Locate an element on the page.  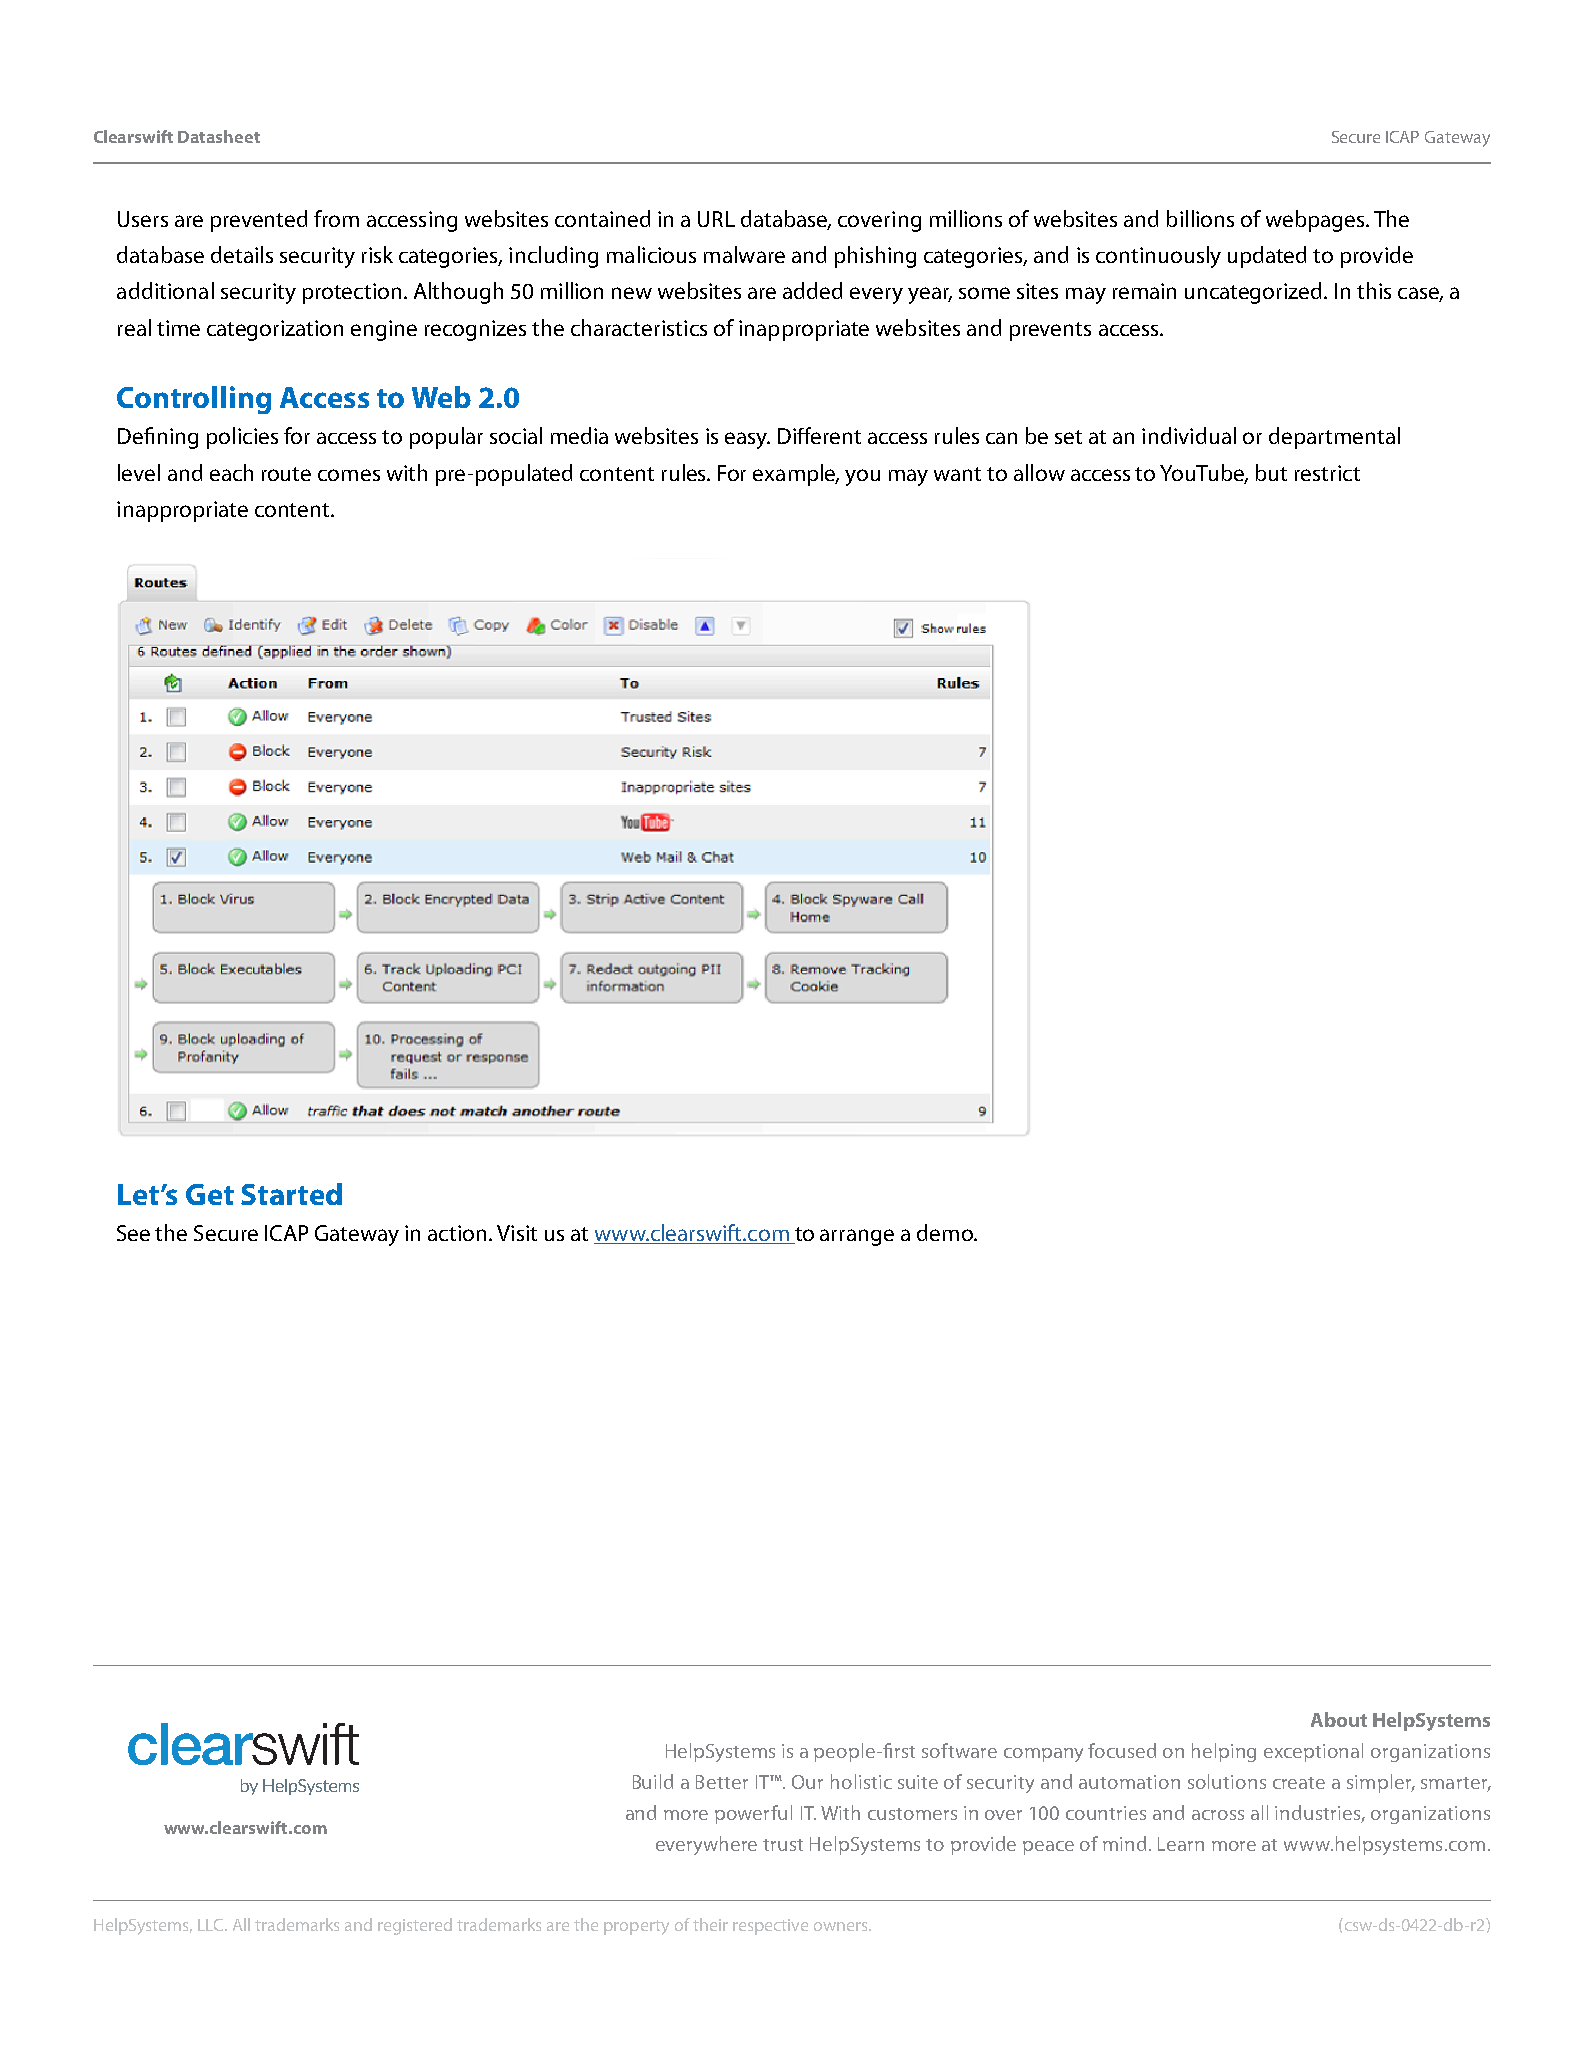
See is located at coordinates (133, 1233).
